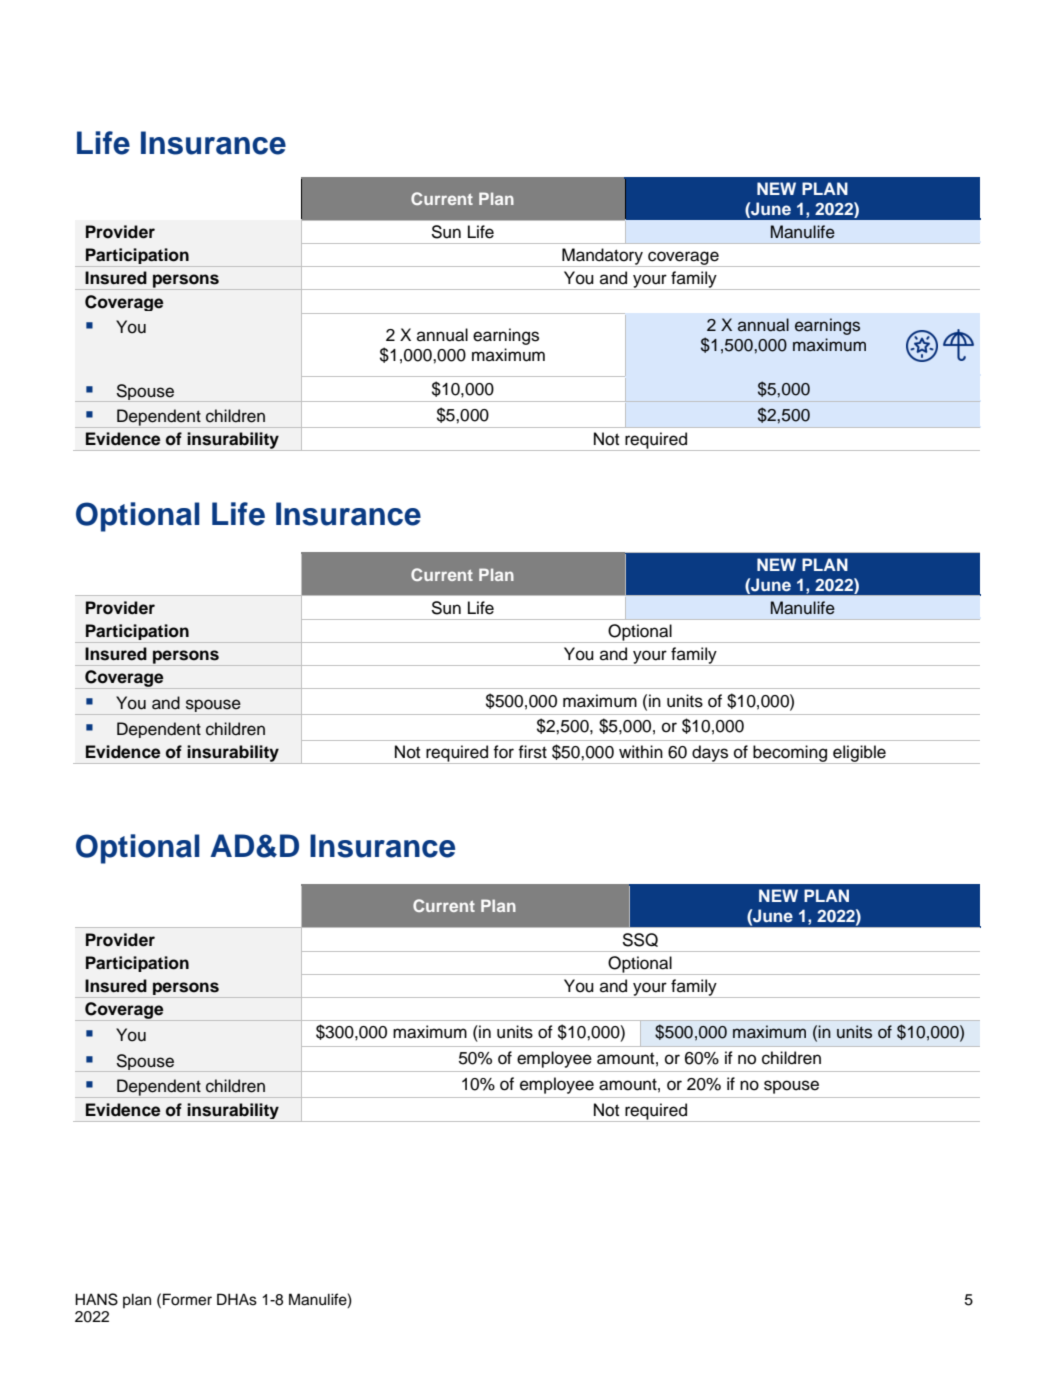 The image size is (1061, 1373). What do you see at coordinates (96, 1299) in the screenshot?
I see `HANS` at bounding box center [96, 1299].
